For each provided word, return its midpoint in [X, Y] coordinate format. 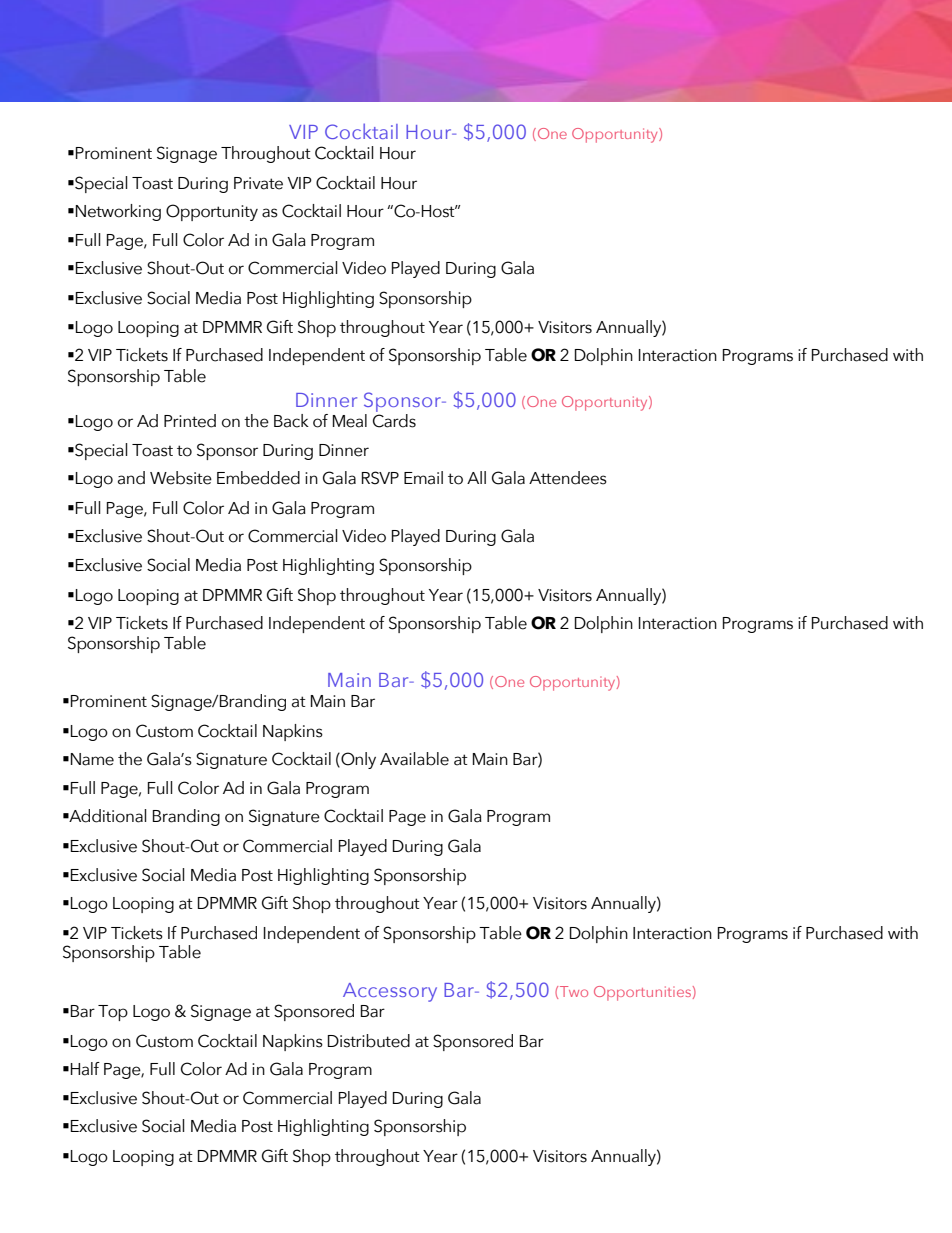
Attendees [568, 478]
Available [414, 759]
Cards [394, 419]
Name [92, 759]
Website [181, 478]
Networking [118, 212]
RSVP [380, 478]
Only [357, 760]
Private [258, 183]
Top [113, 1013]
